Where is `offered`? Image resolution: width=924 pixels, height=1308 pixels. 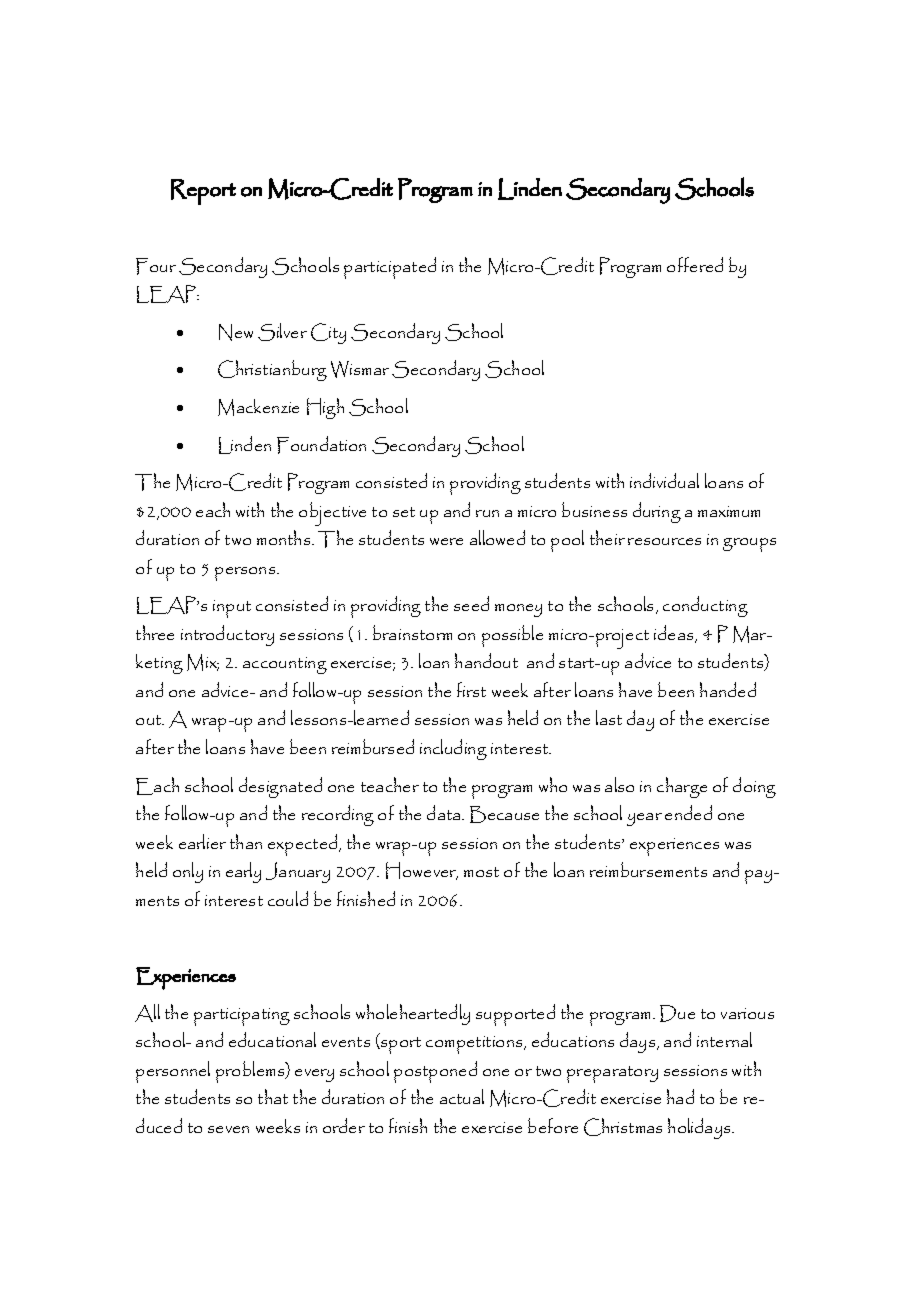 offered is located at coordinates (695, 264).
